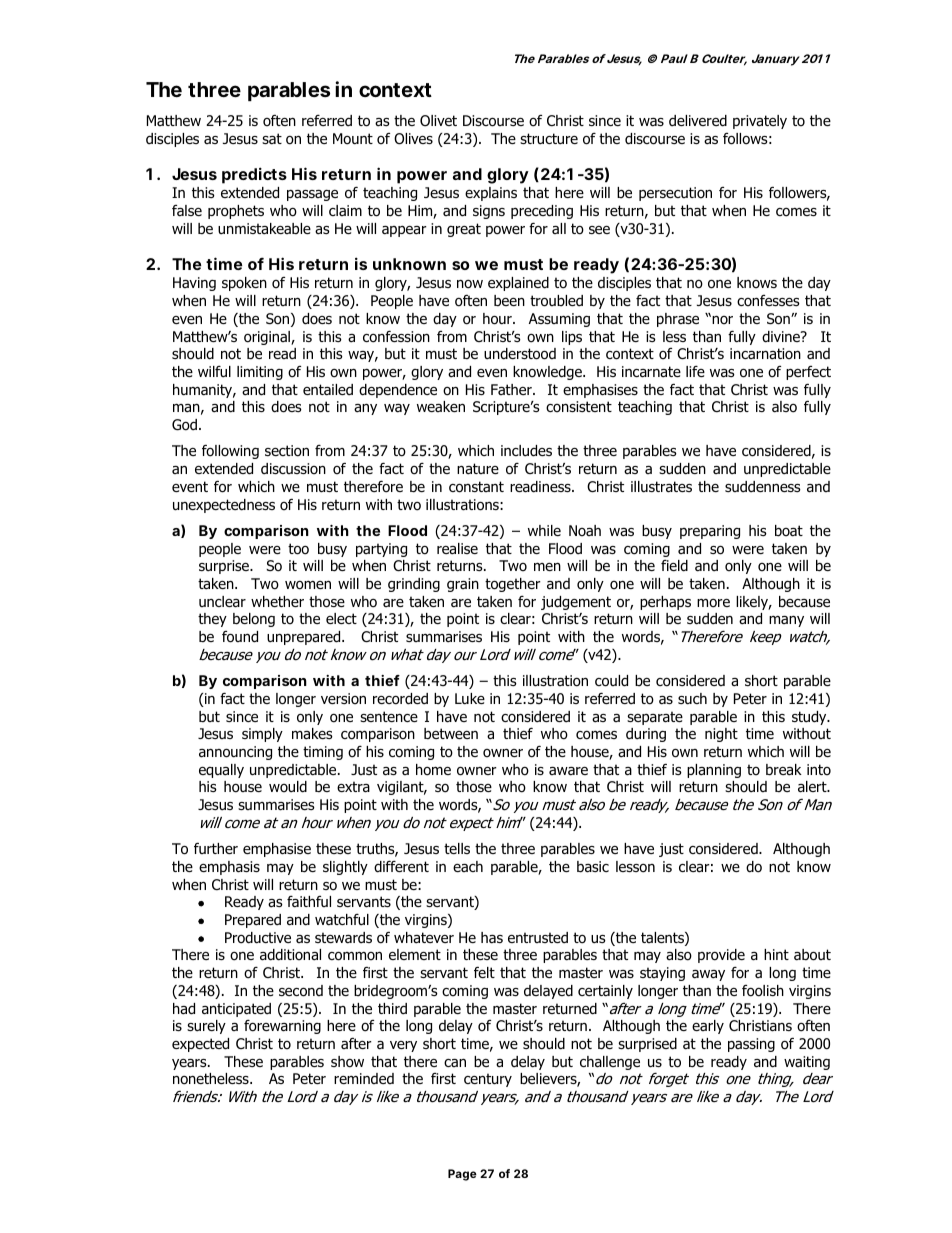 Image resolution: width=952 pixels, height=1233 pixels. I want to click on Father, so click(512, 389).
